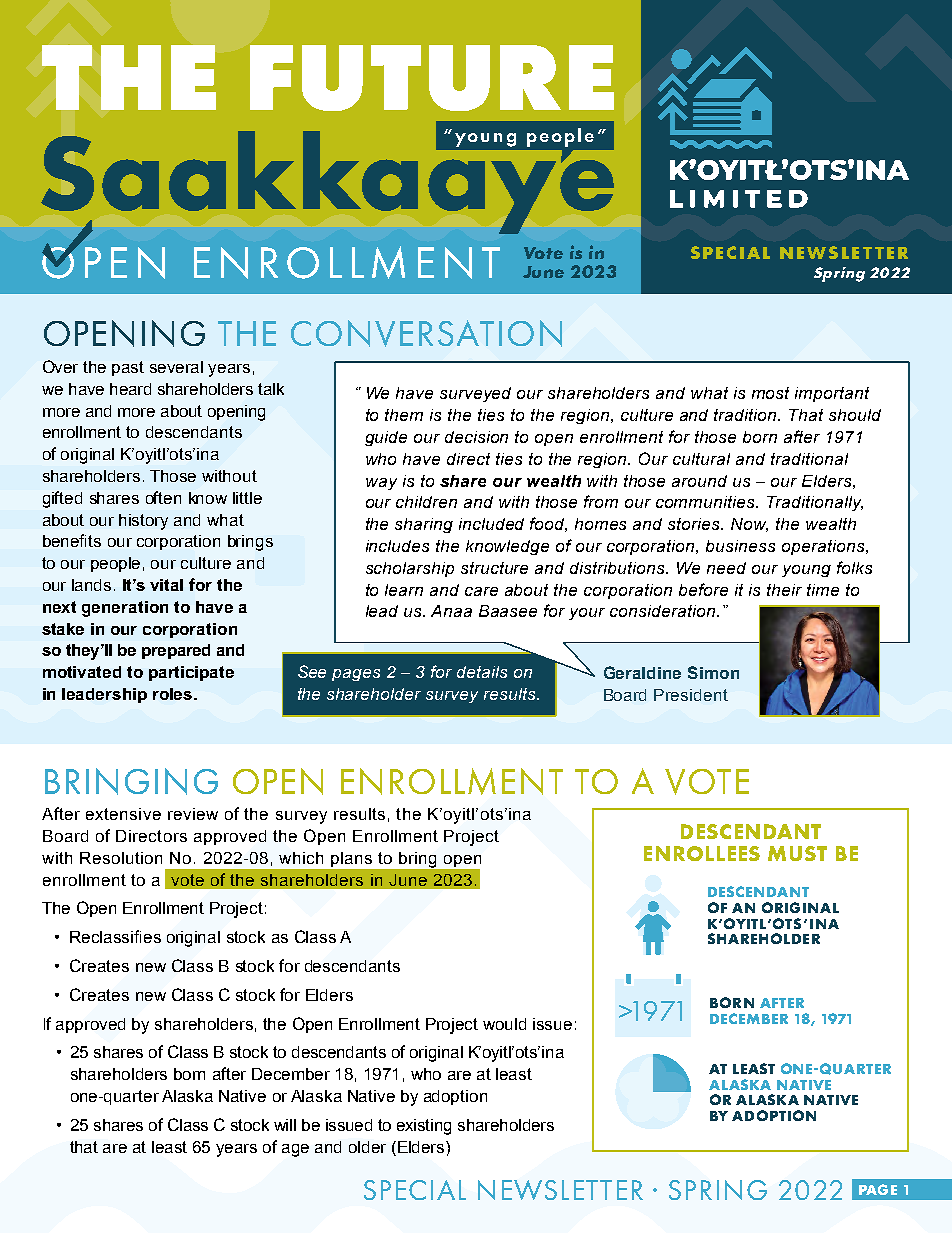 The image size is (952, 1233). Describe the element at coordinates (481, 591) in the screenshot. I see `care` at that location.
